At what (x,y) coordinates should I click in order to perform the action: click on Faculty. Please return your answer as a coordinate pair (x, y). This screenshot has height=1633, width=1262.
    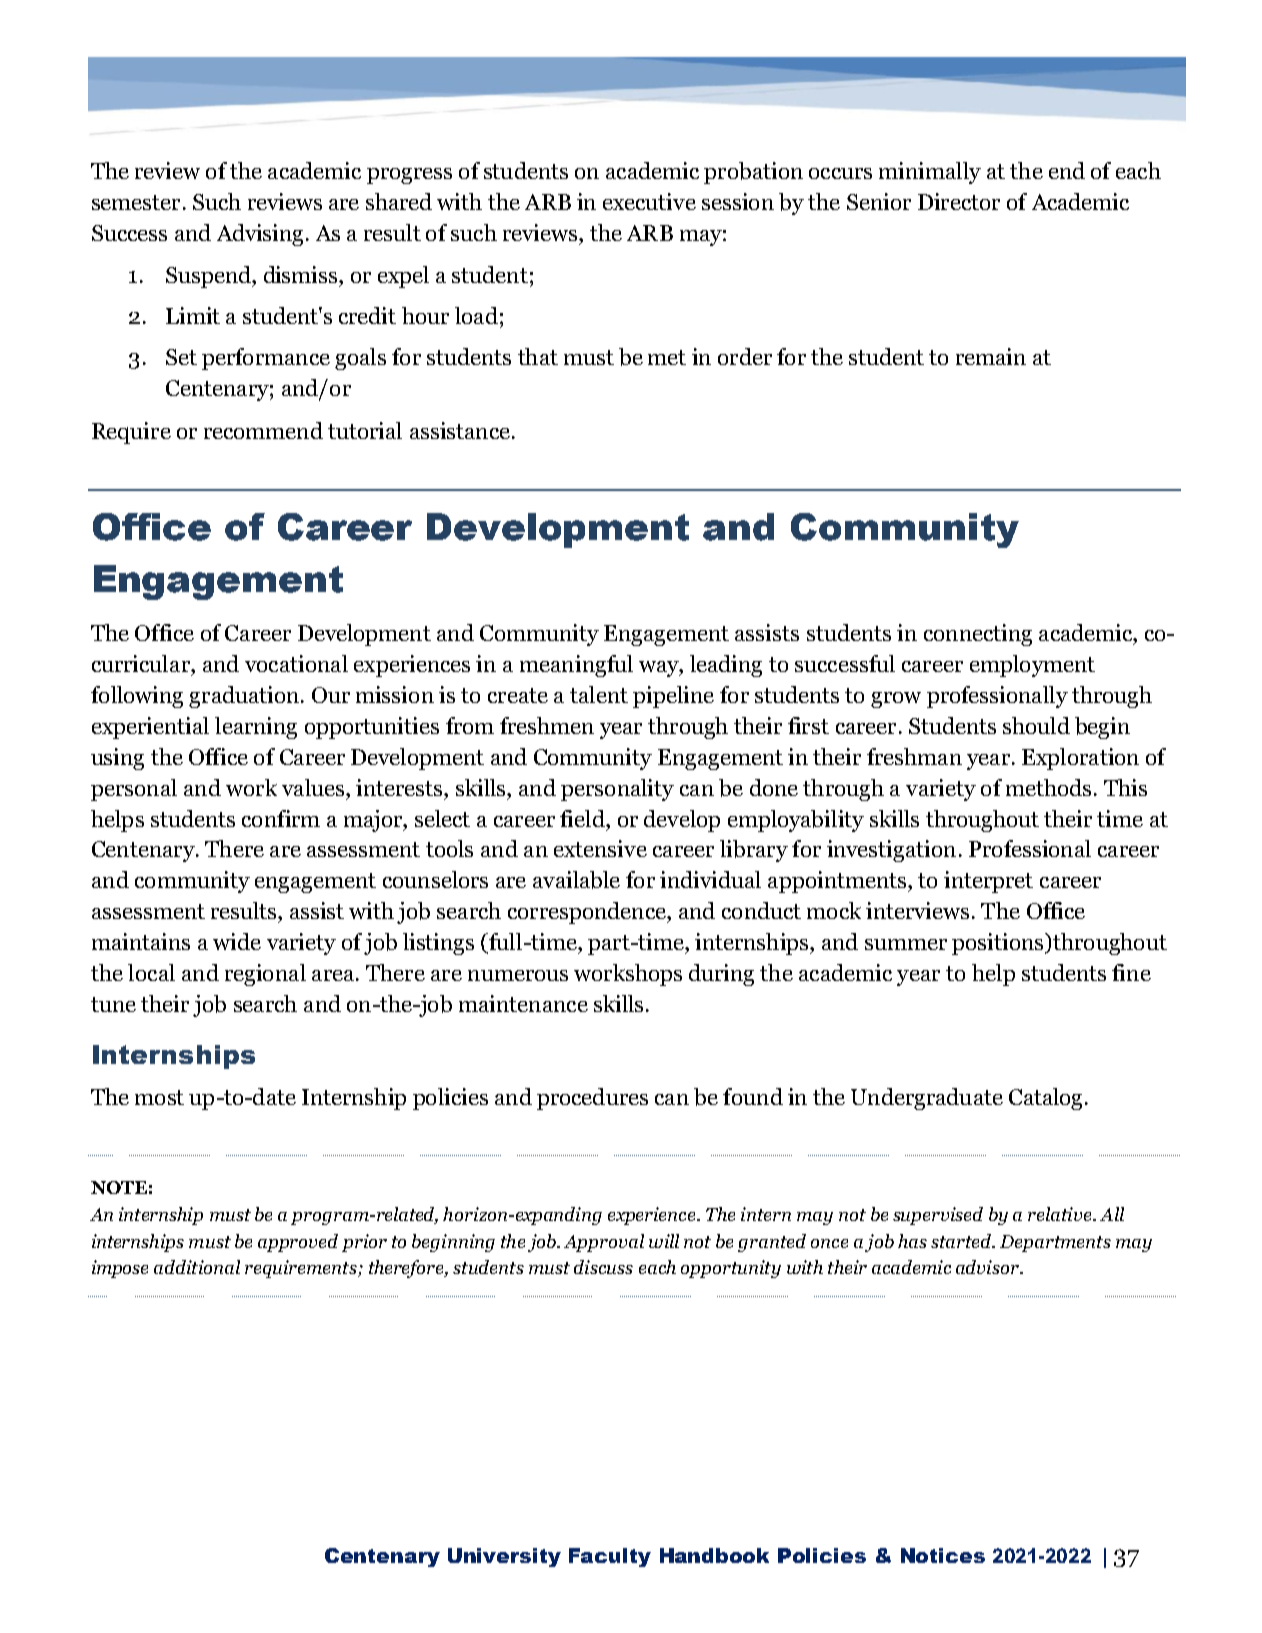
    Looking at the image, I should click on (610, 1557).
